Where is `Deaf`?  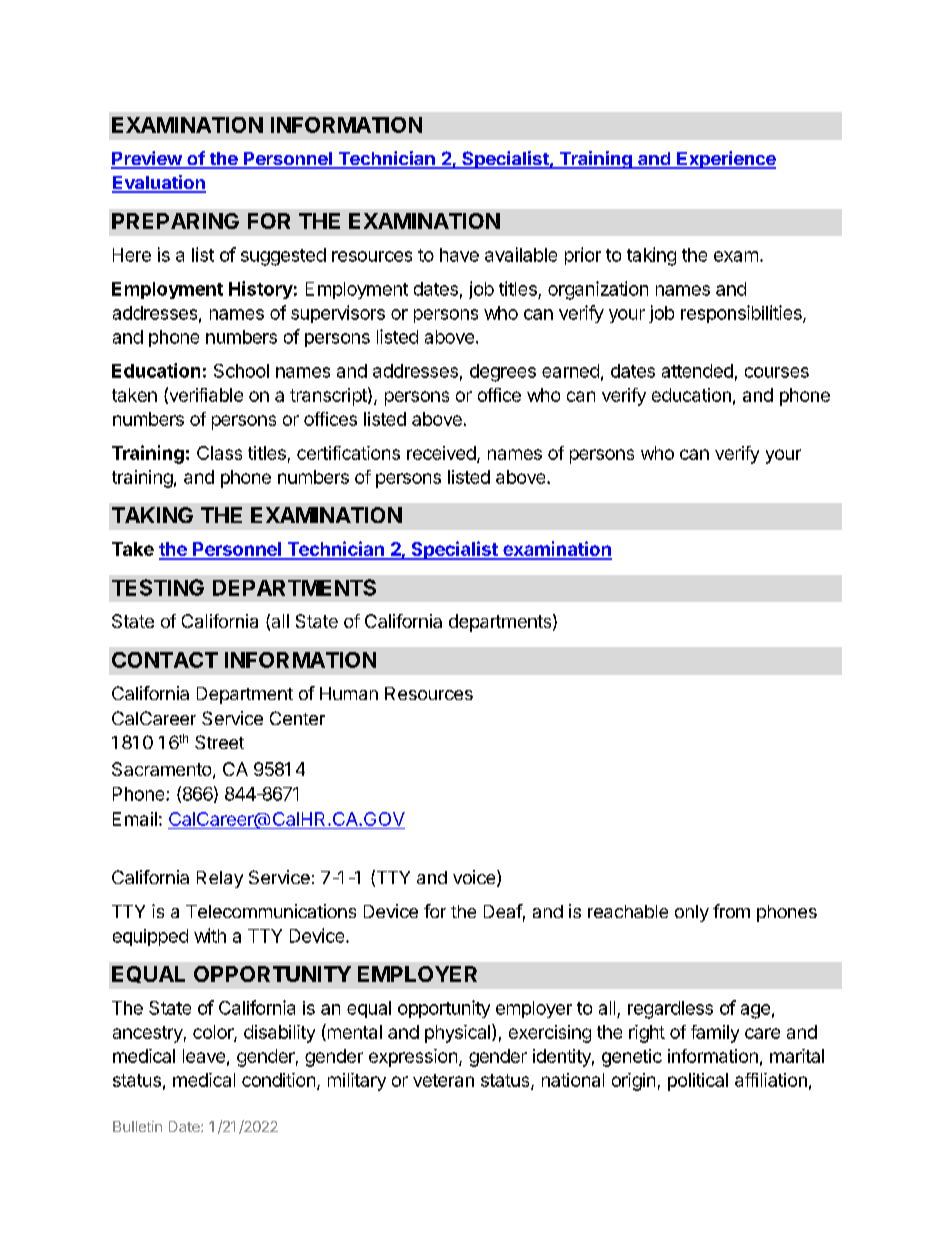 Deaf is located at coordinates (503, 911).
